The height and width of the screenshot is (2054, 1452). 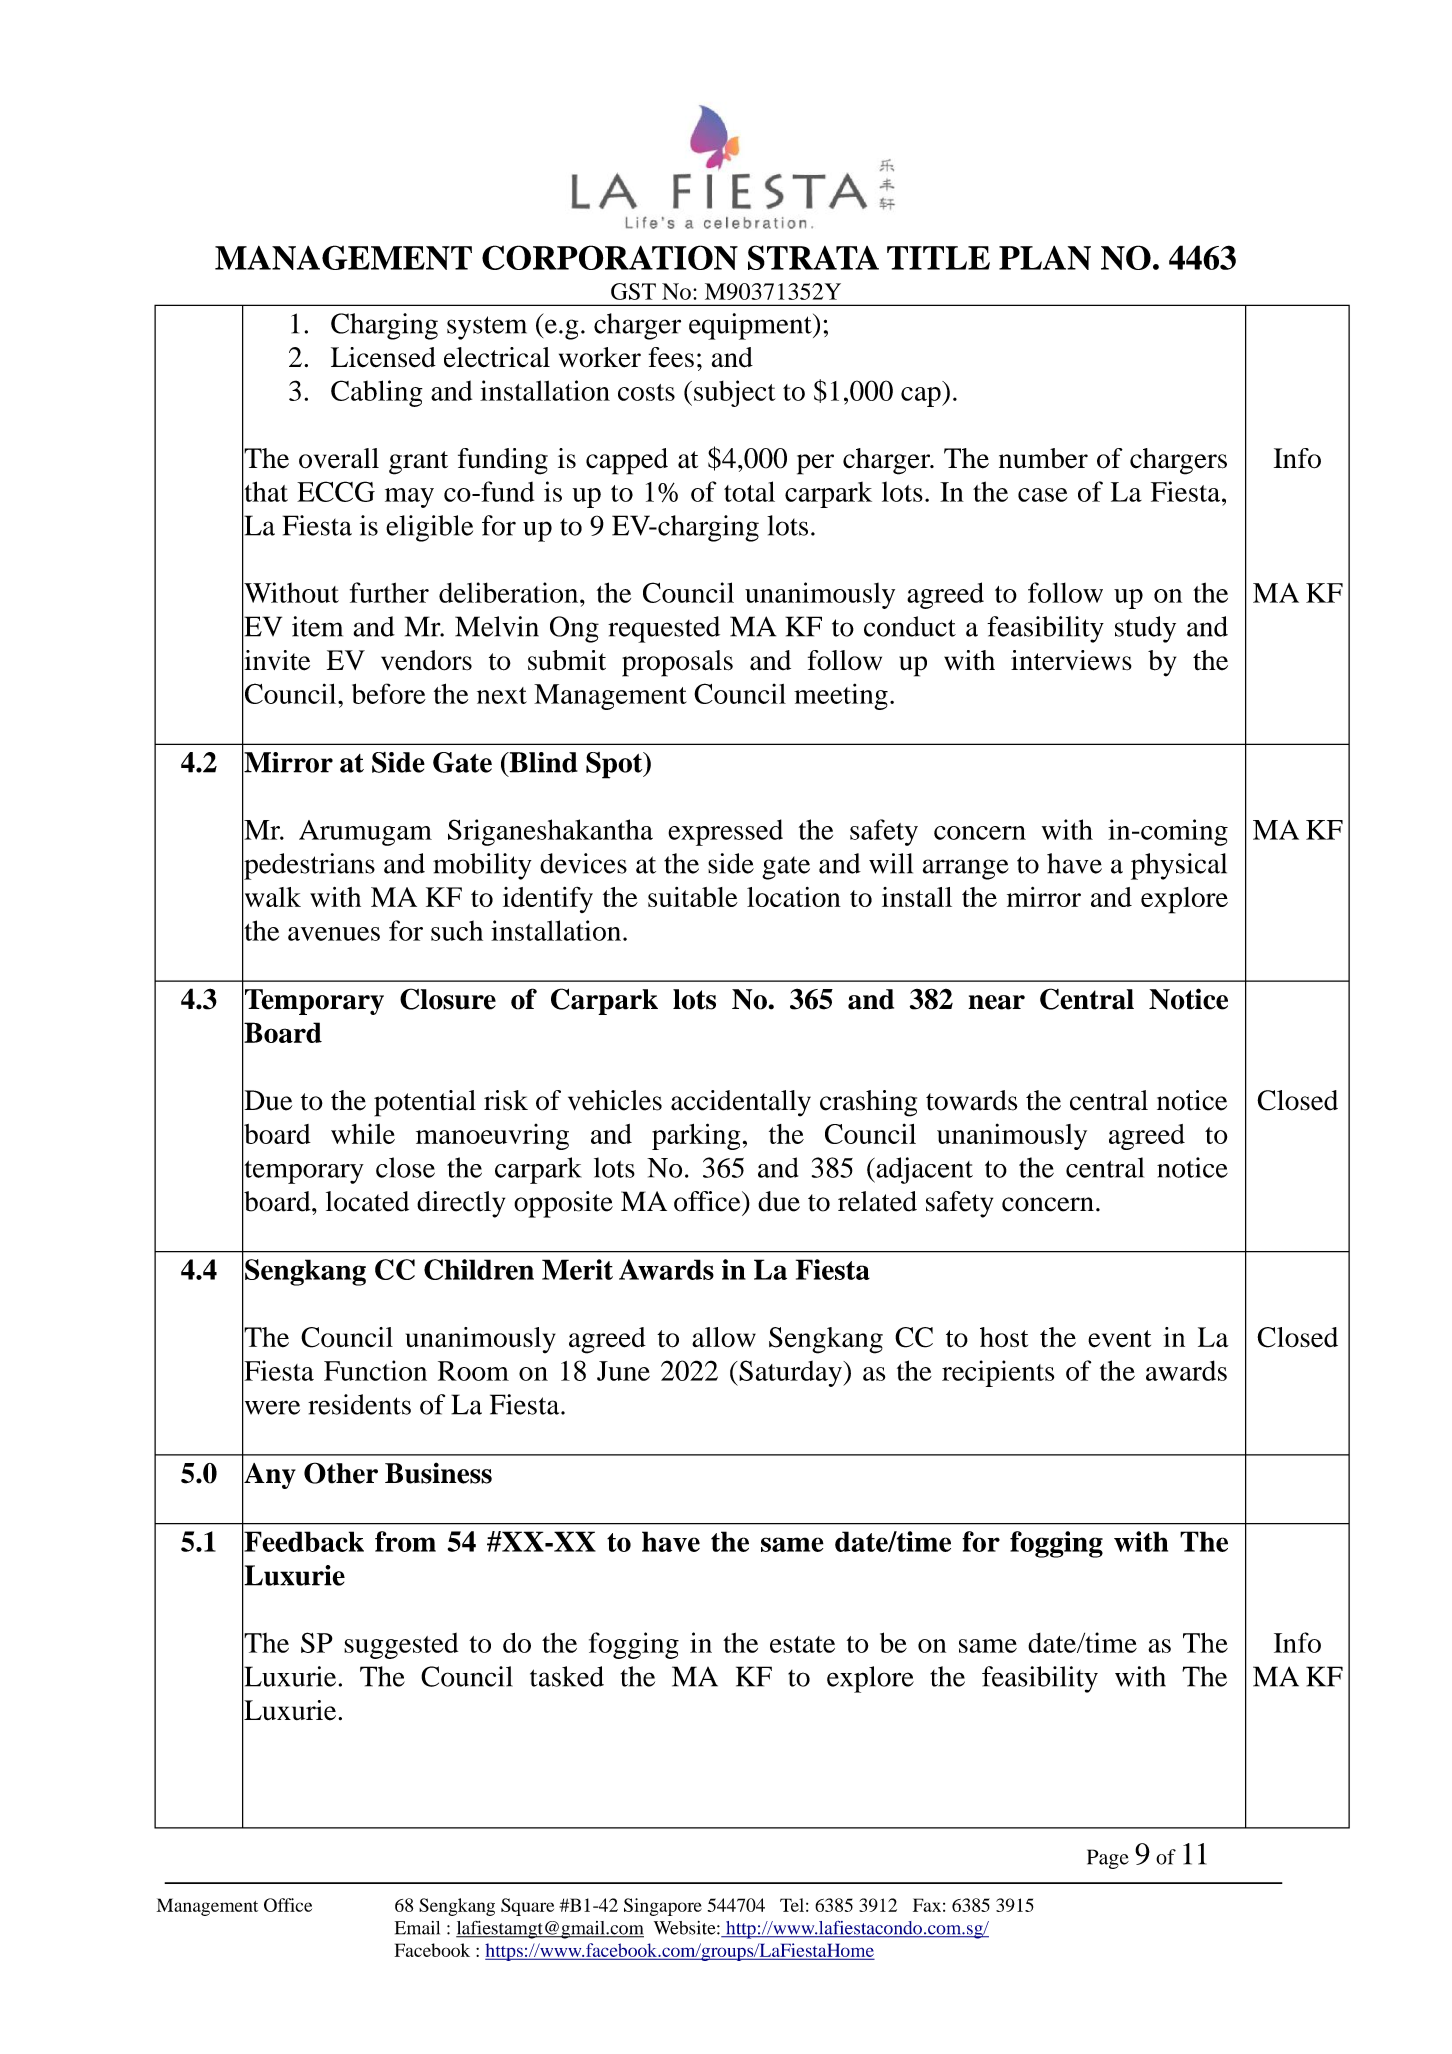 What do you see at coordinates (725, 832) in the screenshot?
I see `expressed` at bounding box center [725, 832].
